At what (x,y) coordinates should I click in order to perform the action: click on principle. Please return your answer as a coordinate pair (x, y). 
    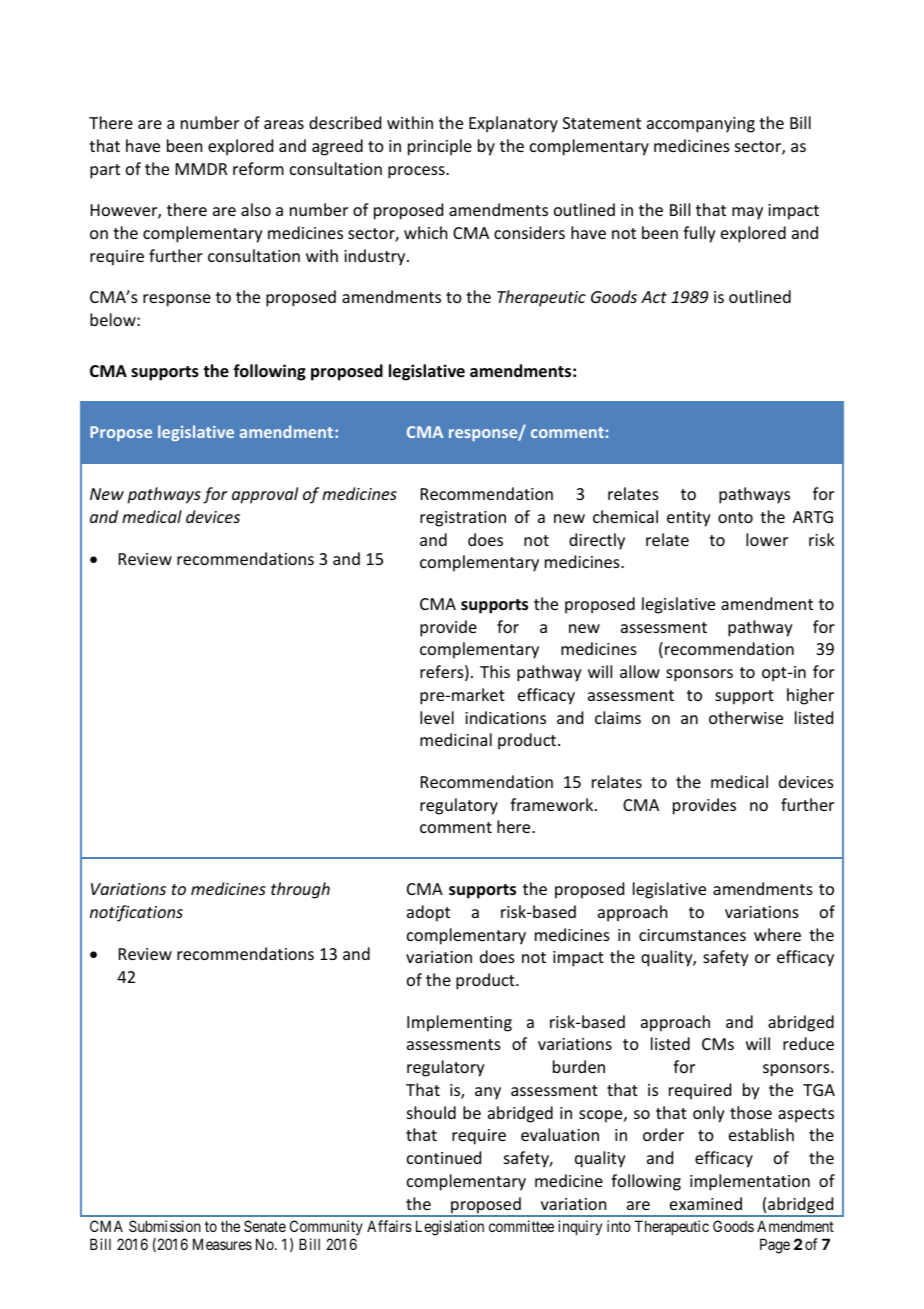
    Looking at the image, I should click on (440, 147).
